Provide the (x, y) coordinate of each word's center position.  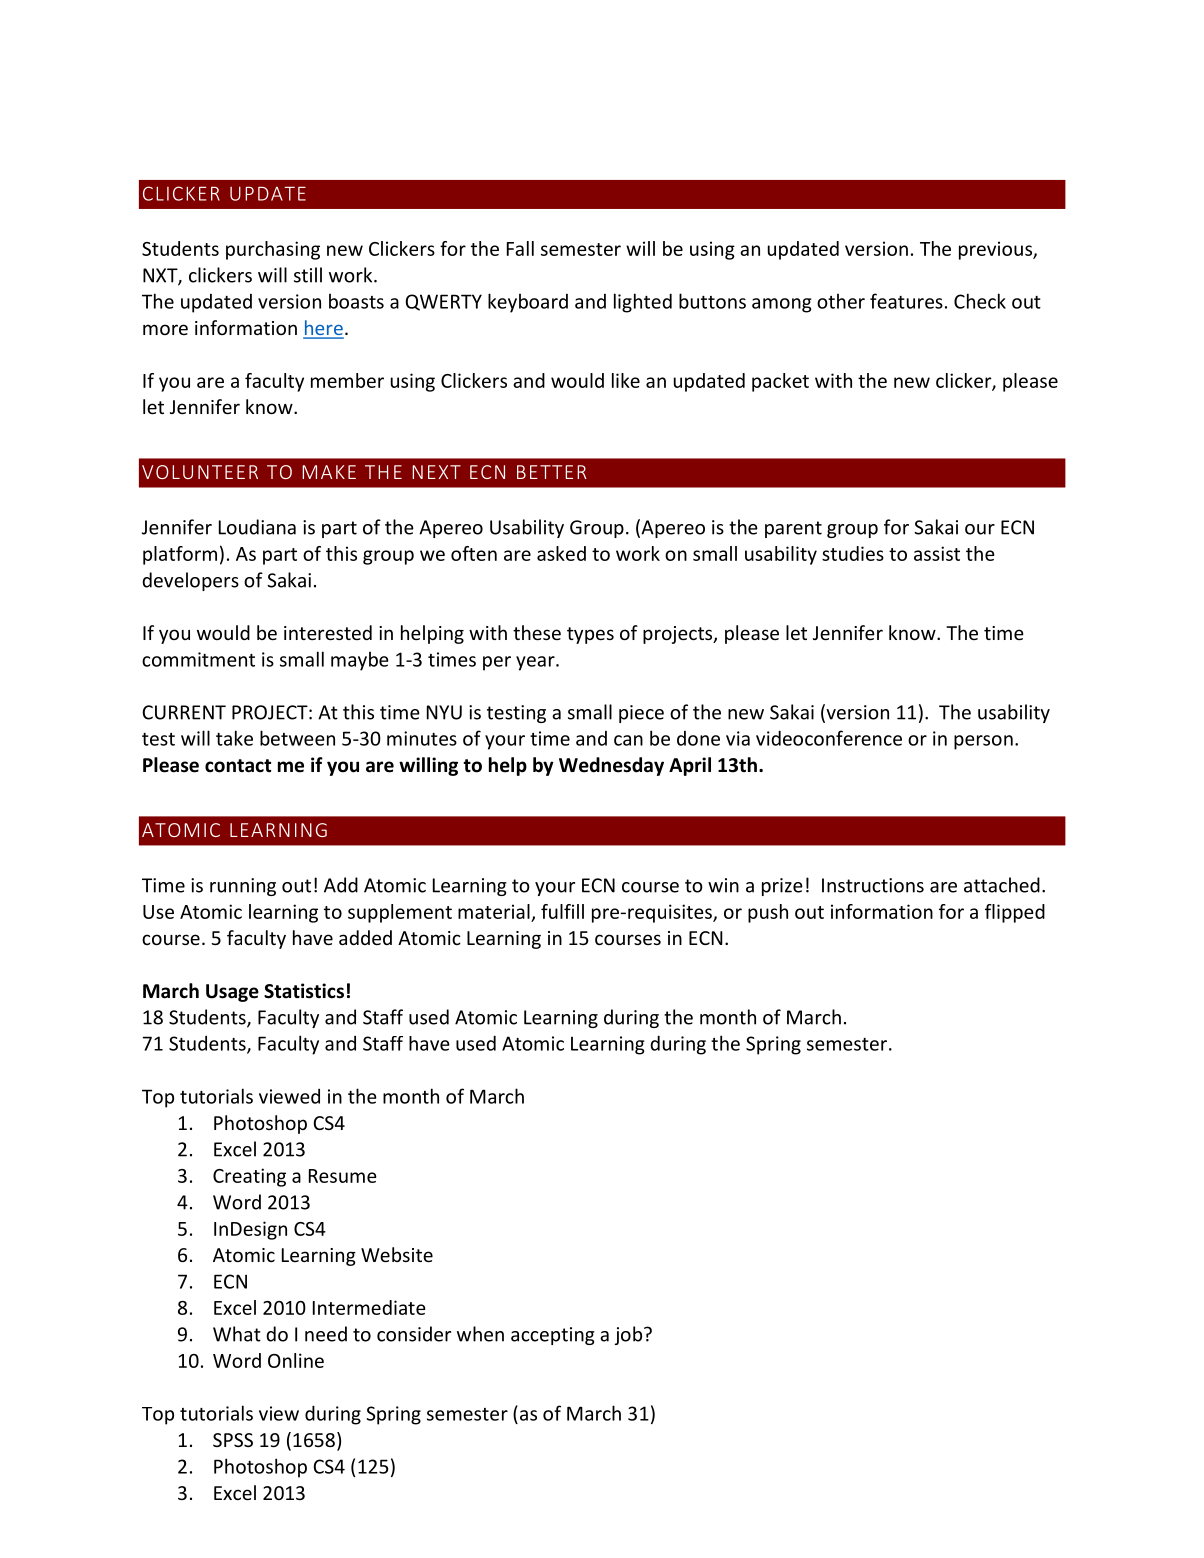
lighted (643, 303)
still (308, 275)
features (906, 301)
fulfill (562, 911)
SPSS (233, 1440)
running (243, 887)
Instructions (873, 885)
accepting (553, 1336)
